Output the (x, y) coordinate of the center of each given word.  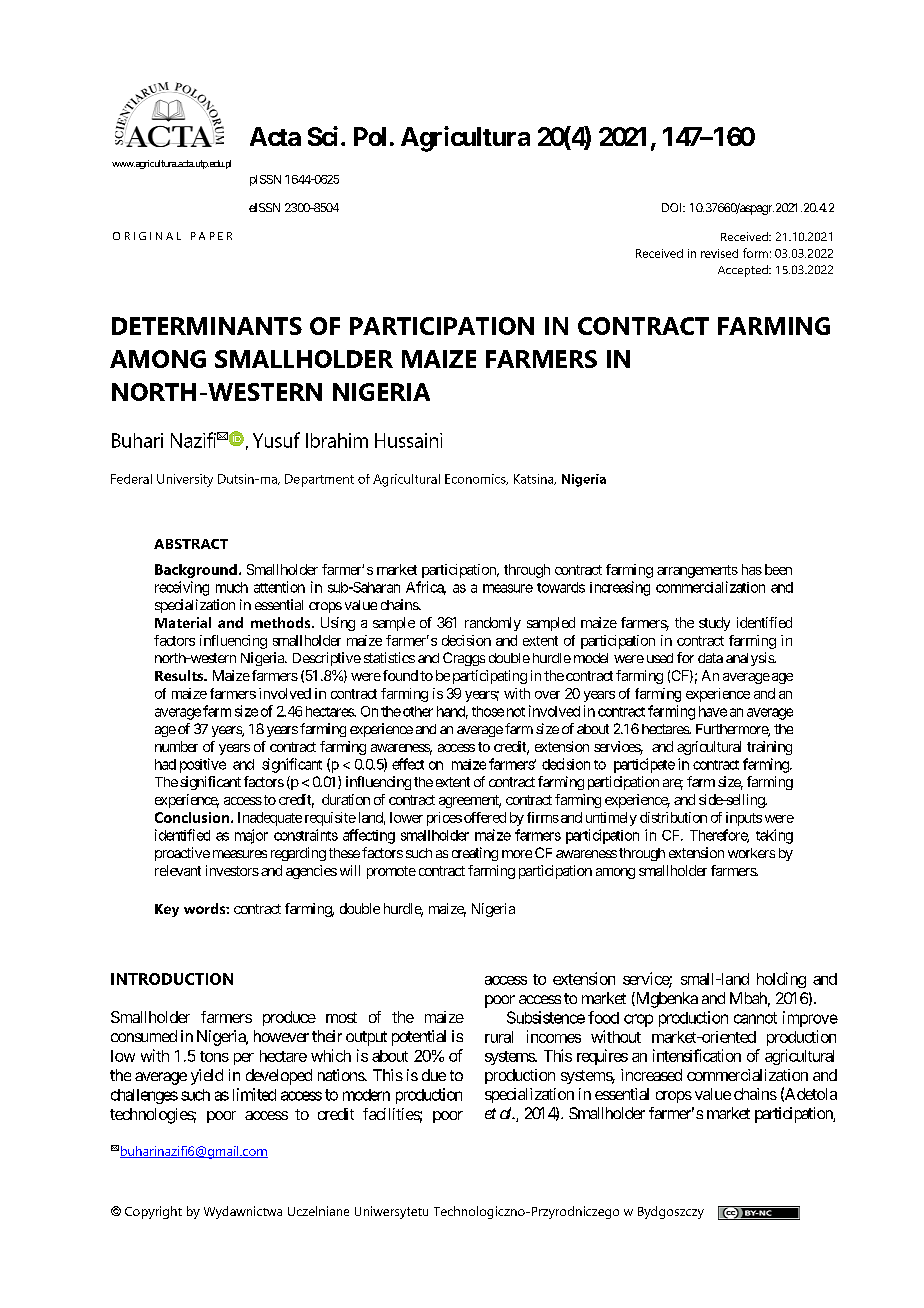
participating (490, 677)
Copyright (153, 1212)
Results (180, 675)
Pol (370, 136)
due (434, 1075)
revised (719, 253)
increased (651, 1075)
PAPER (211, 236)
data (710, 658)
